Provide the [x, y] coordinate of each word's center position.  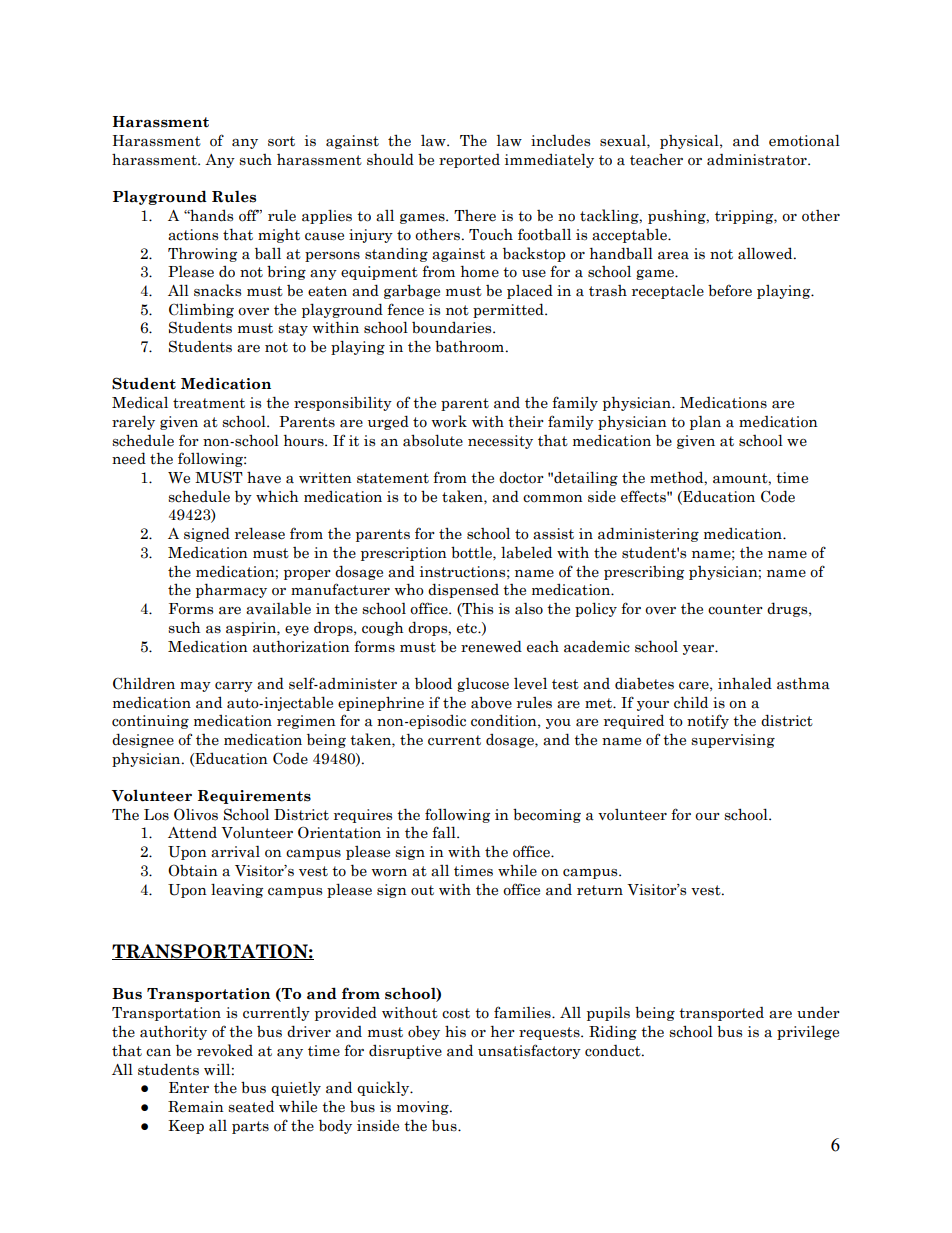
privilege [808, 1032]
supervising [733, 741]
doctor [521, 477]
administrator [758, 160]
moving [424, 1108]
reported [469, 161]
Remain [196, 1107]
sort [281, 141]
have [264, 477]
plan [705, 422]
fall [445, 832]
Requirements [254, 797]
